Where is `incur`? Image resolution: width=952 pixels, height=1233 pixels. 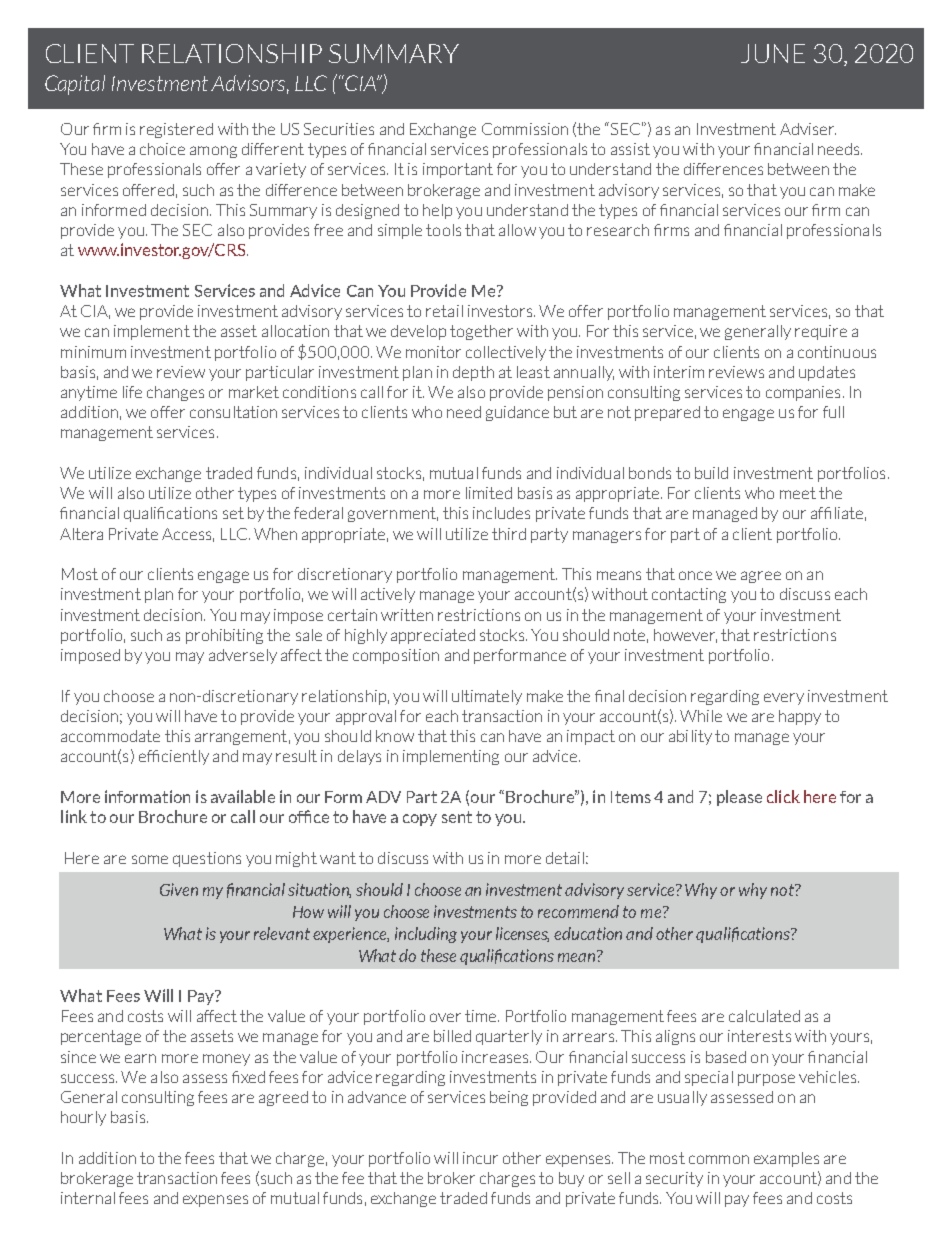
incur is located at coordinates (480, 1158).
